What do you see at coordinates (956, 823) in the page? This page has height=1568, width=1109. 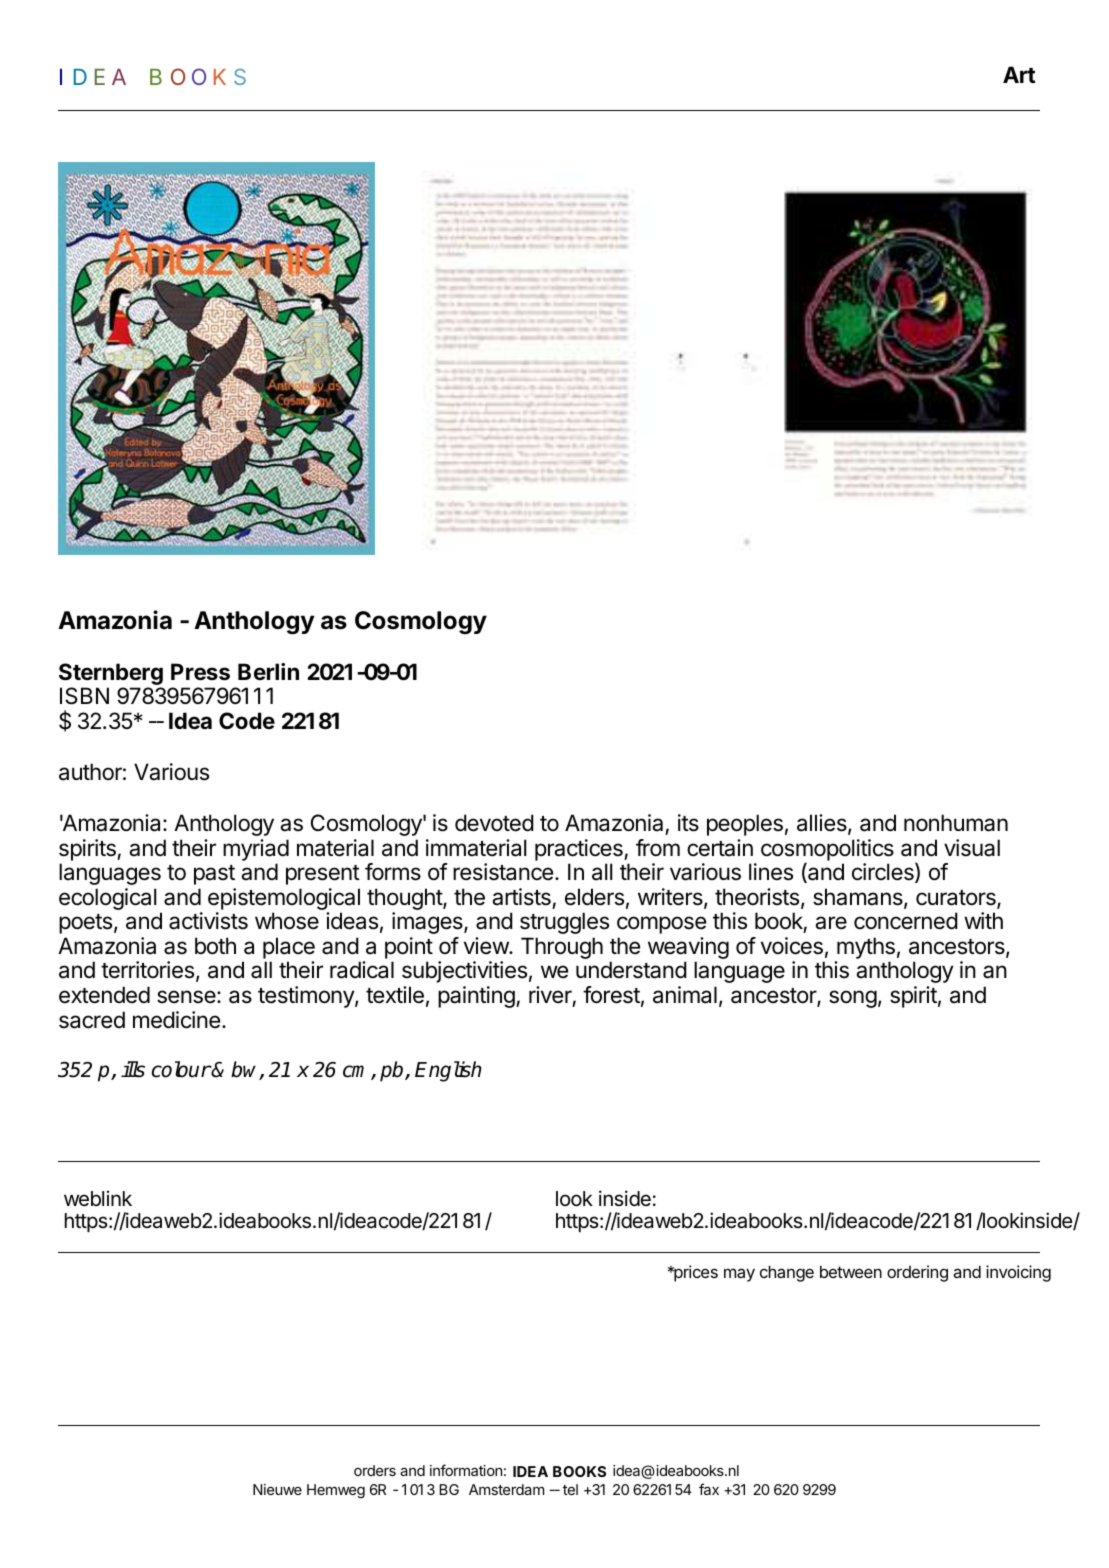 I see `nonhuman` at bounding box center [956, 823].
